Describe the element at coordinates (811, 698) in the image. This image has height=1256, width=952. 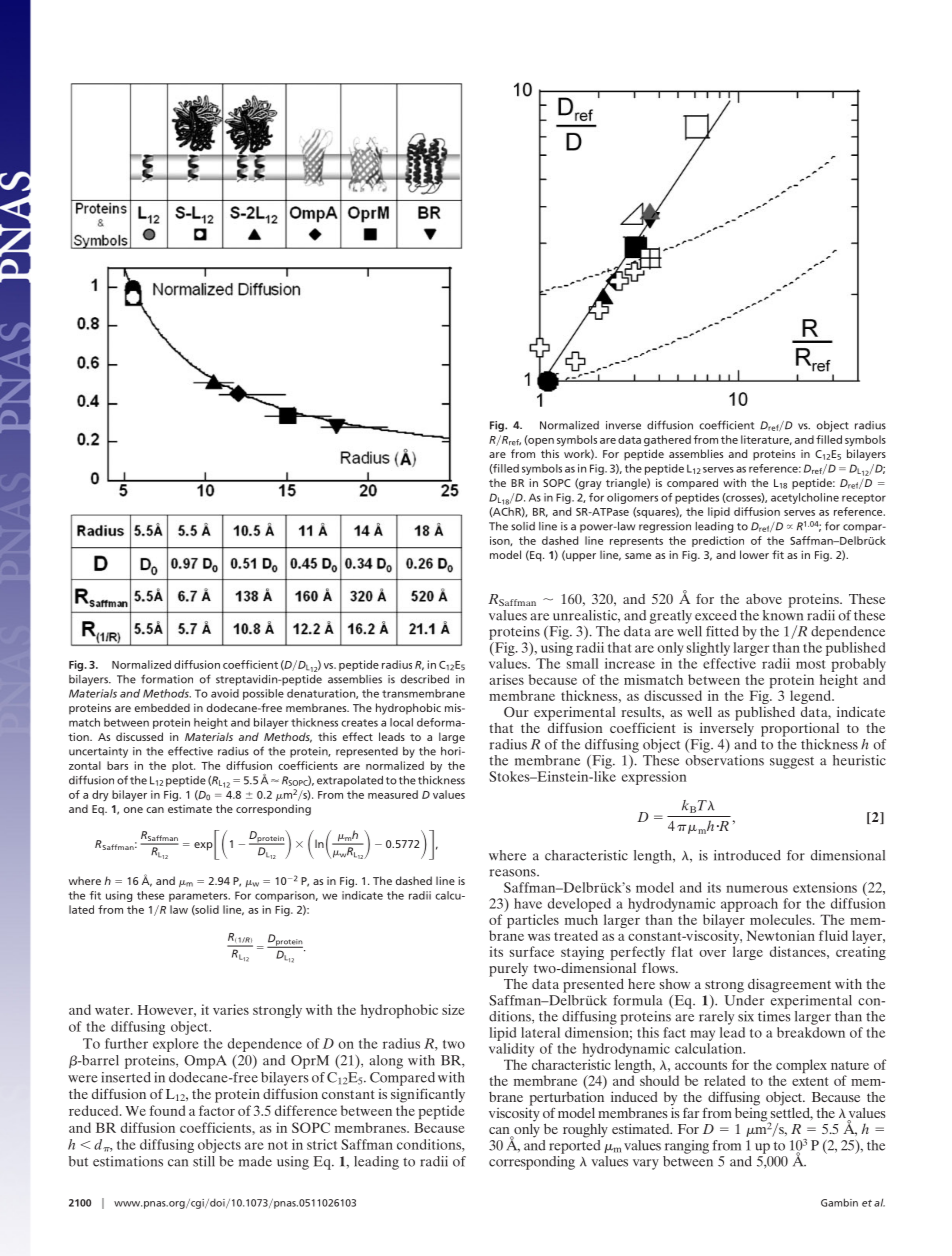
I see `legend` at that location.
